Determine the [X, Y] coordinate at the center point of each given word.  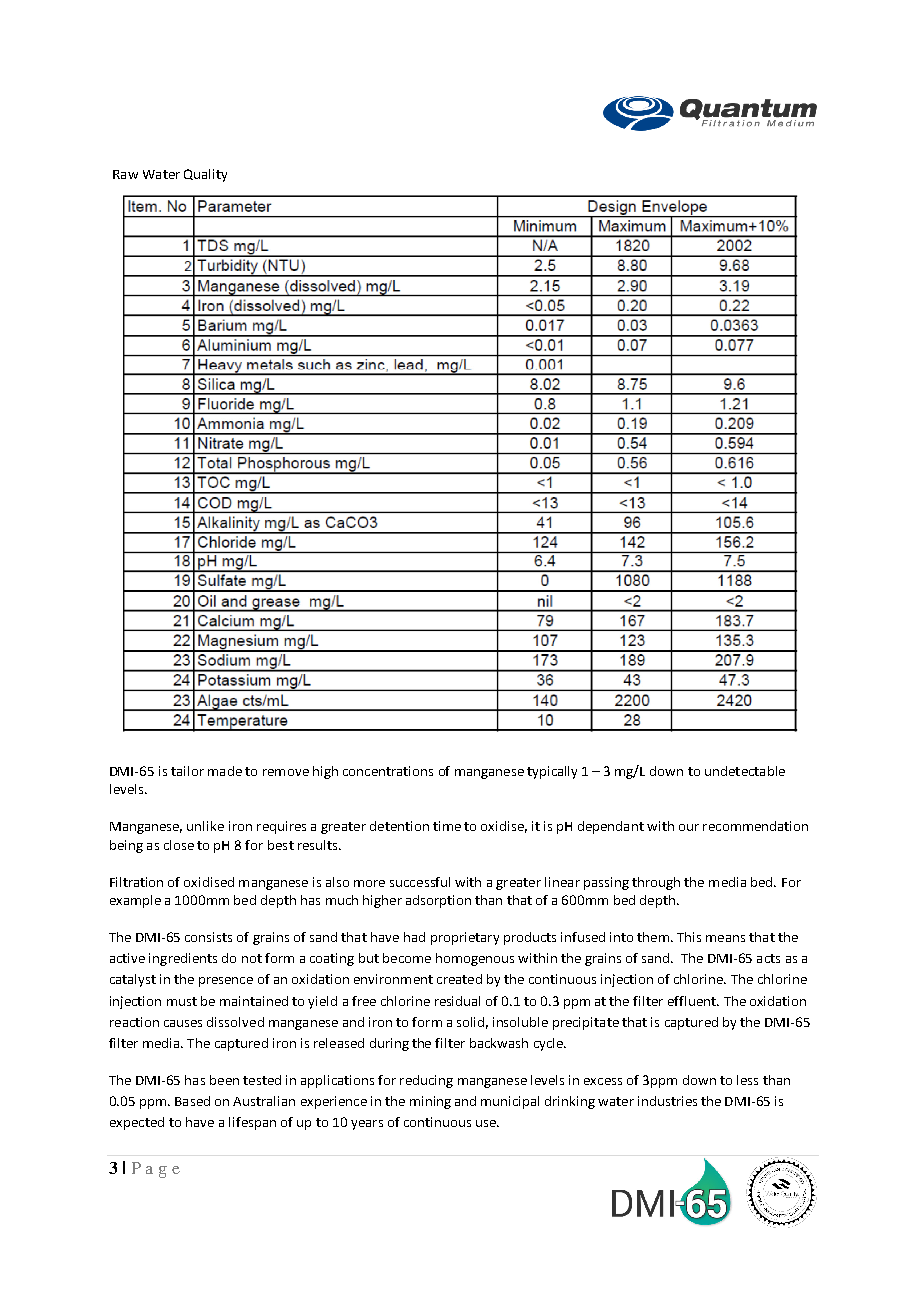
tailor [187, 771]
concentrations [388, 771]
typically [552, 772]
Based [192, 1101]
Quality [205, 175]
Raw [125, 174]
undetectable [745, 771]
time [447, 826]
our [689, 827]
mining [430, 1102]
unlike [205, 826]
